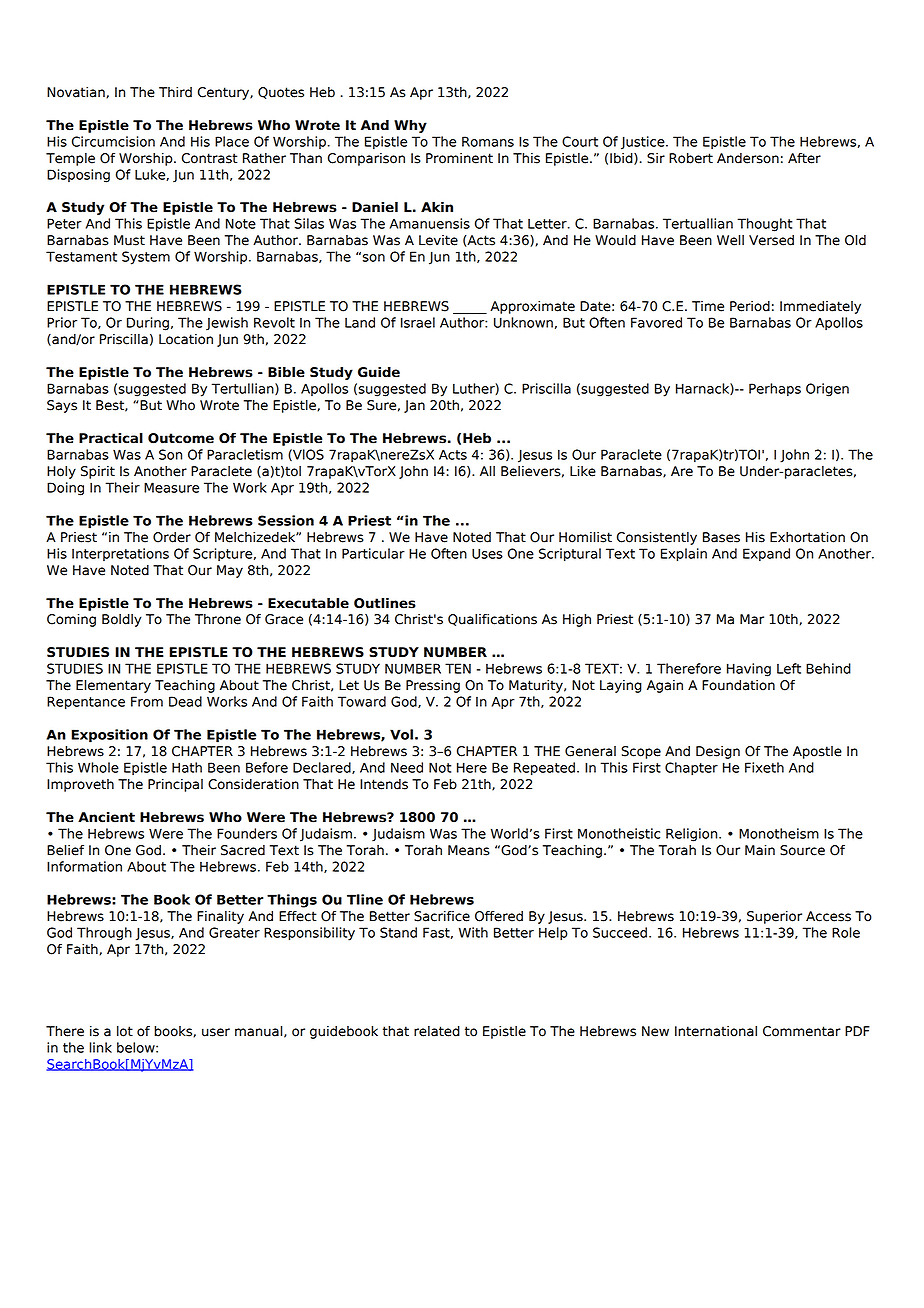 The width and height of the screenshot is (924, 1308). I want to click on Principal, so click(175, 785).
